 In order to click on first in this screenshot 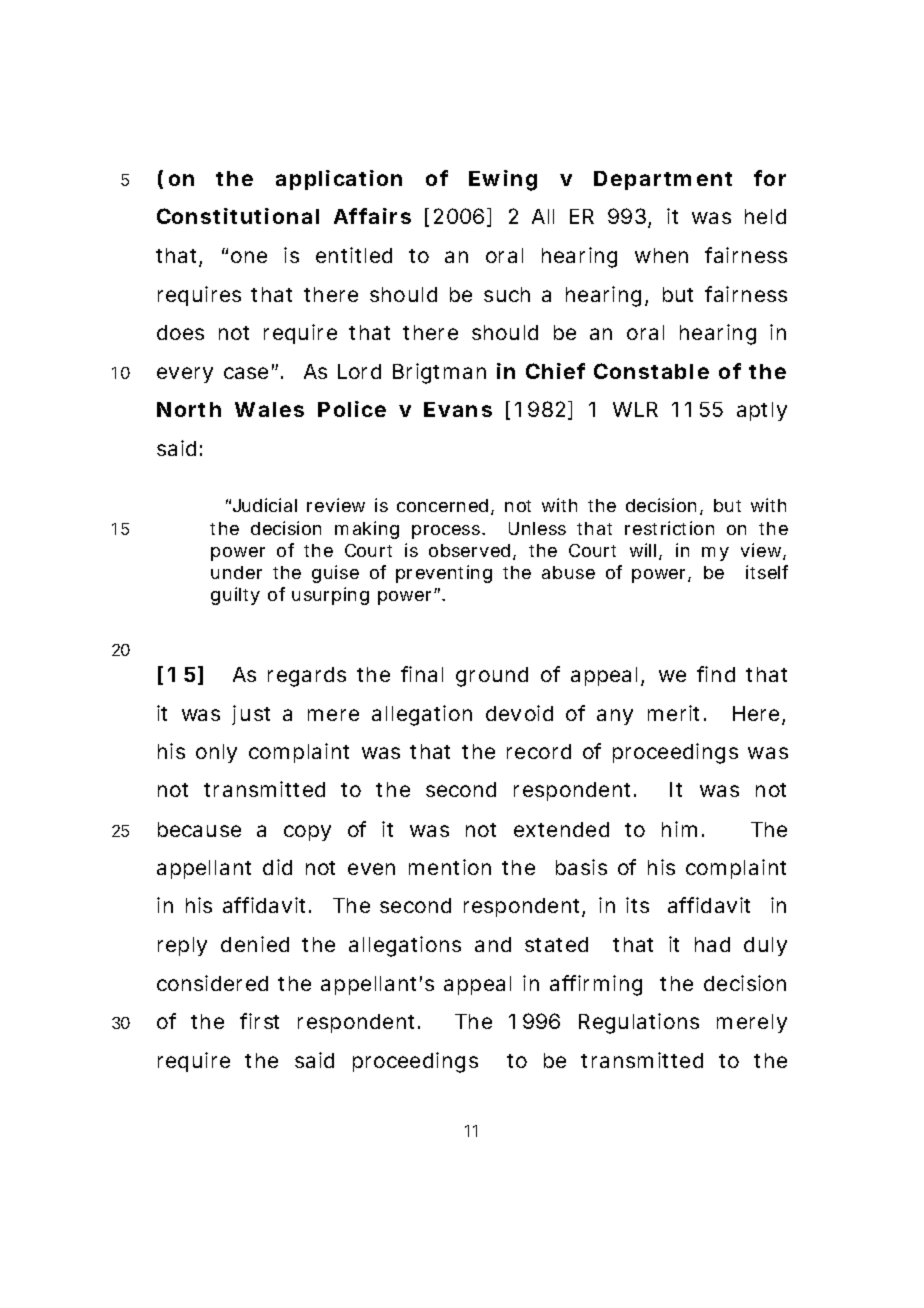, I will do `click(259, 1021)`.
